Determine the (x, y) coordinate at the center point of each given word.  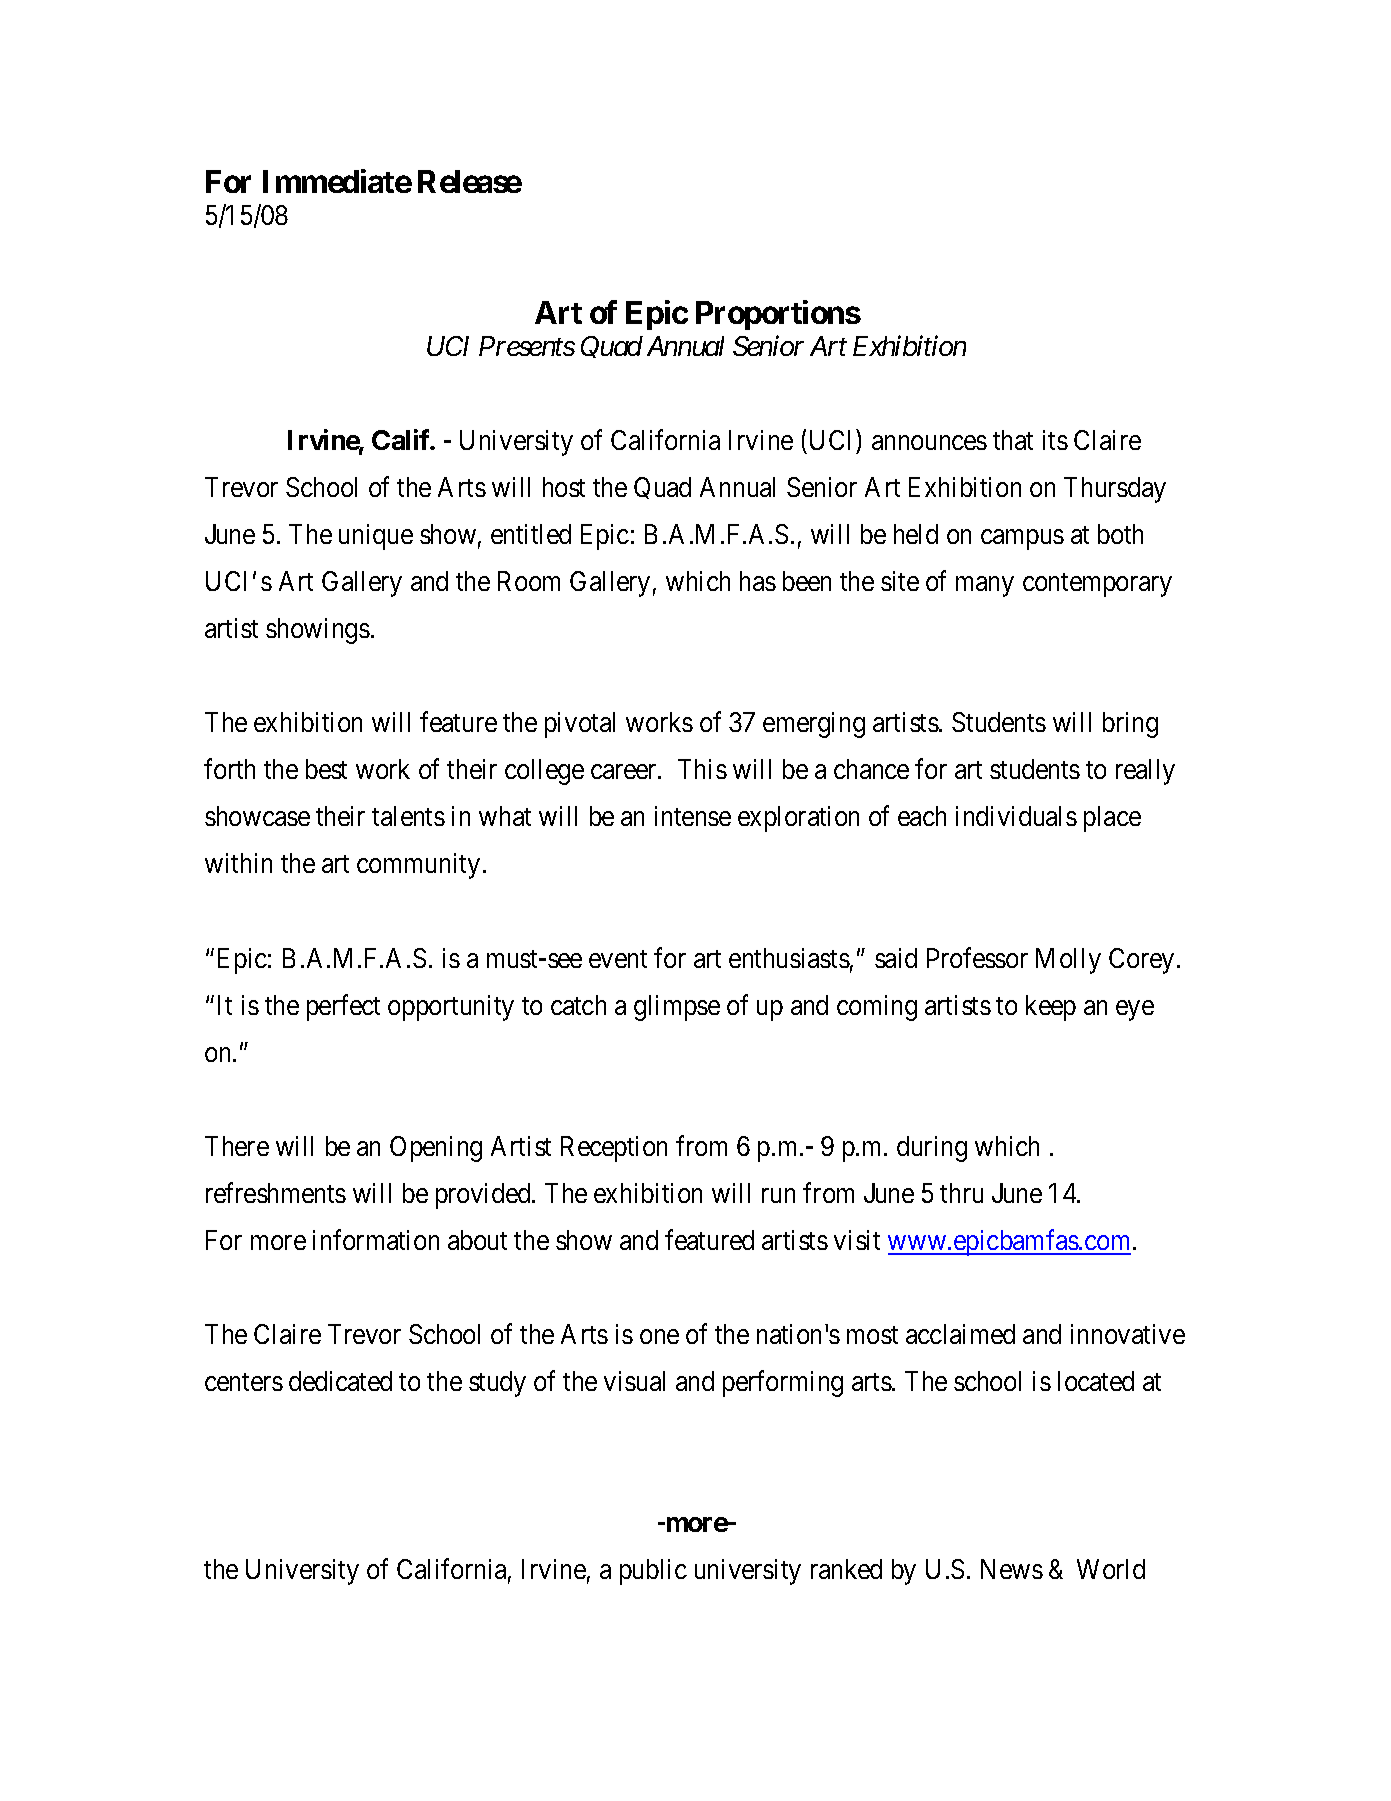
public (653, 1572)
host (564, 487)
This (702, 769)
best (326, 769)
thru (961, 1193)
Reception (614, 1149)
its (1055, 440)
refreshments (276, 1192)
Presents (527, 346)
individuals (1016, 816)
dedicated (340, 1381)
